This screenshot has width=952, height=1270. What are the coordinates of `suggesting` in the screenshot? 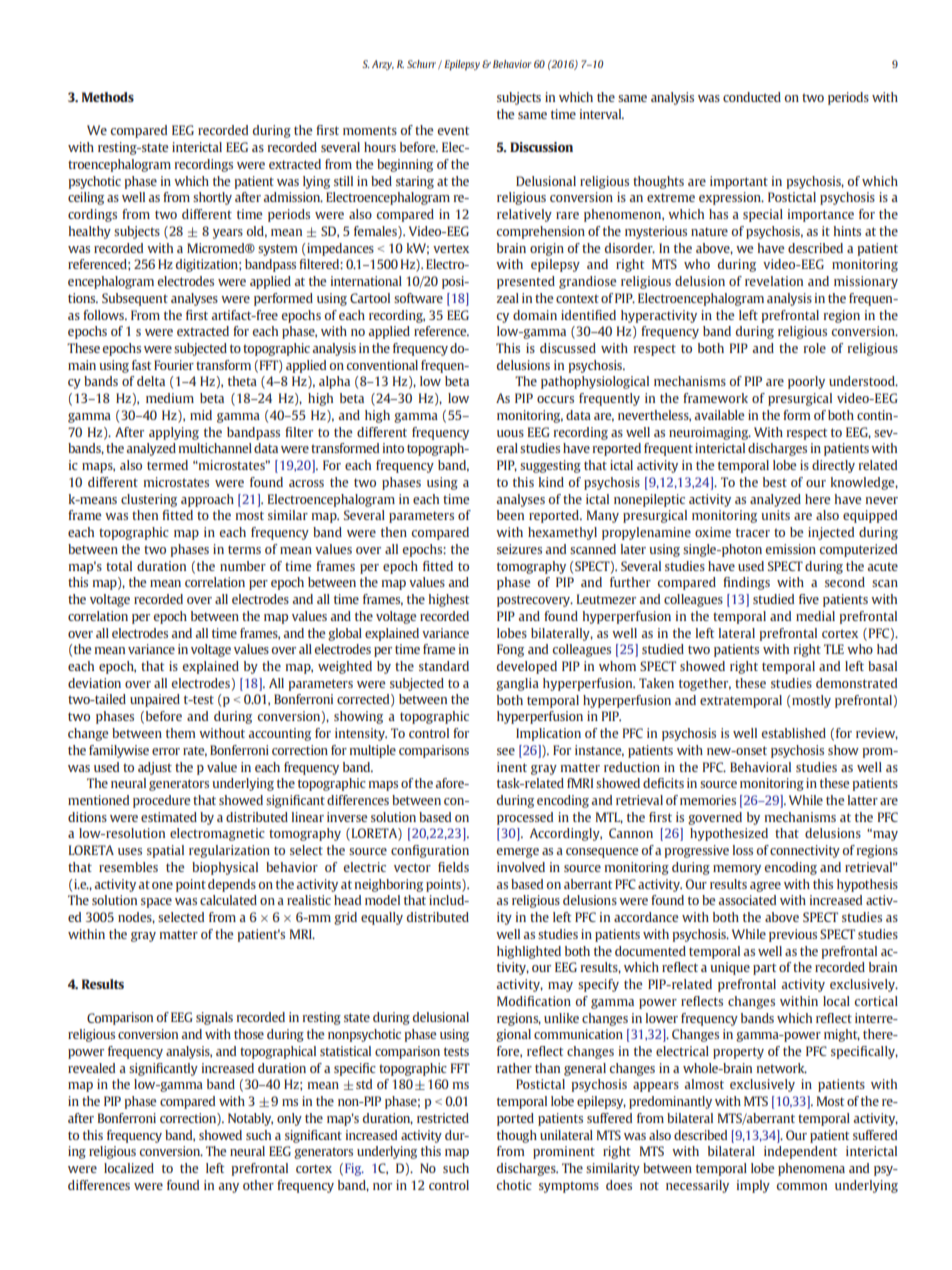 It's located at (550, 466).
